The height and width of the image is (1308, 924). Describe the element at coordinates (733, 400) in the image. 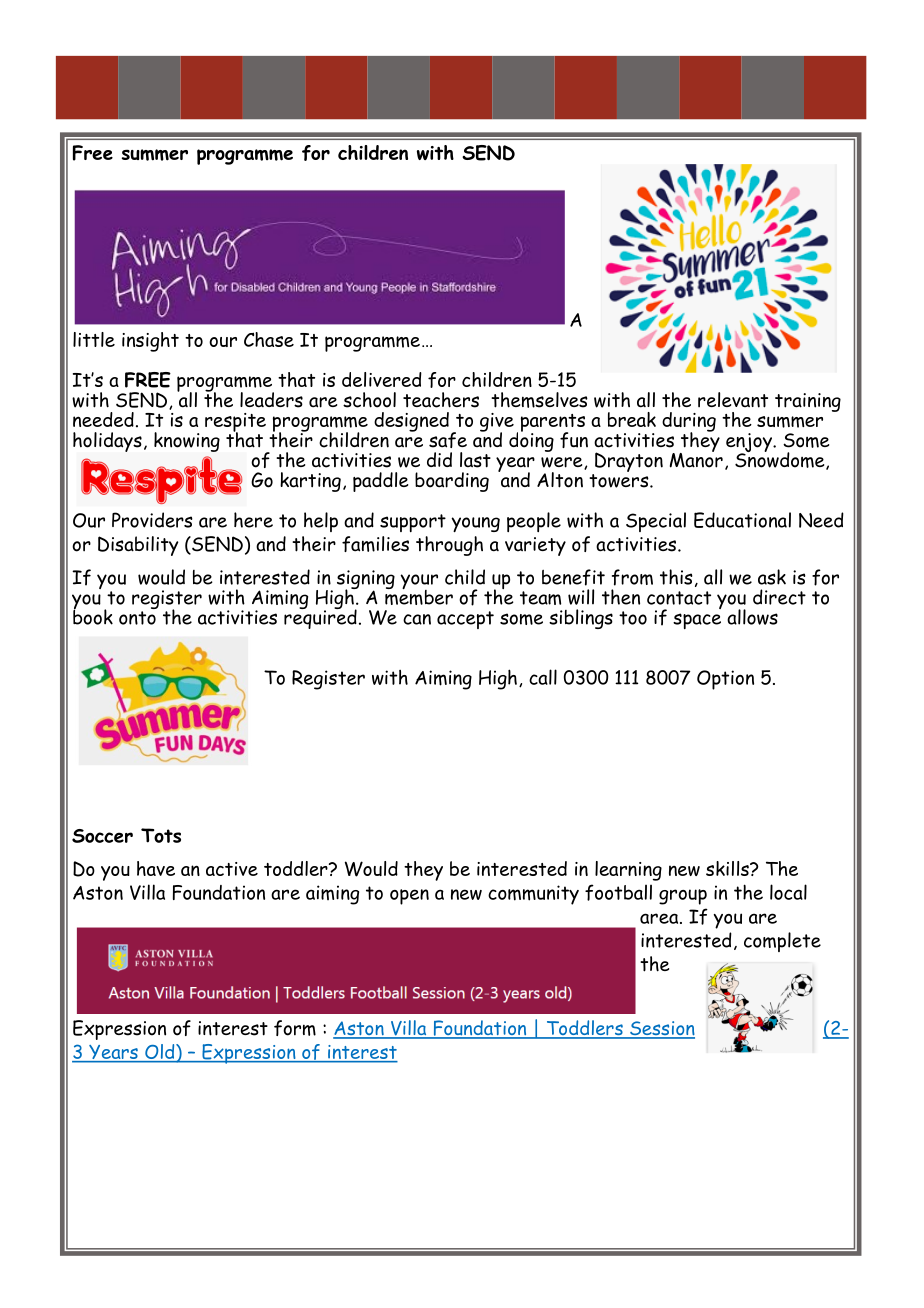

I see `relevant` at that location.
